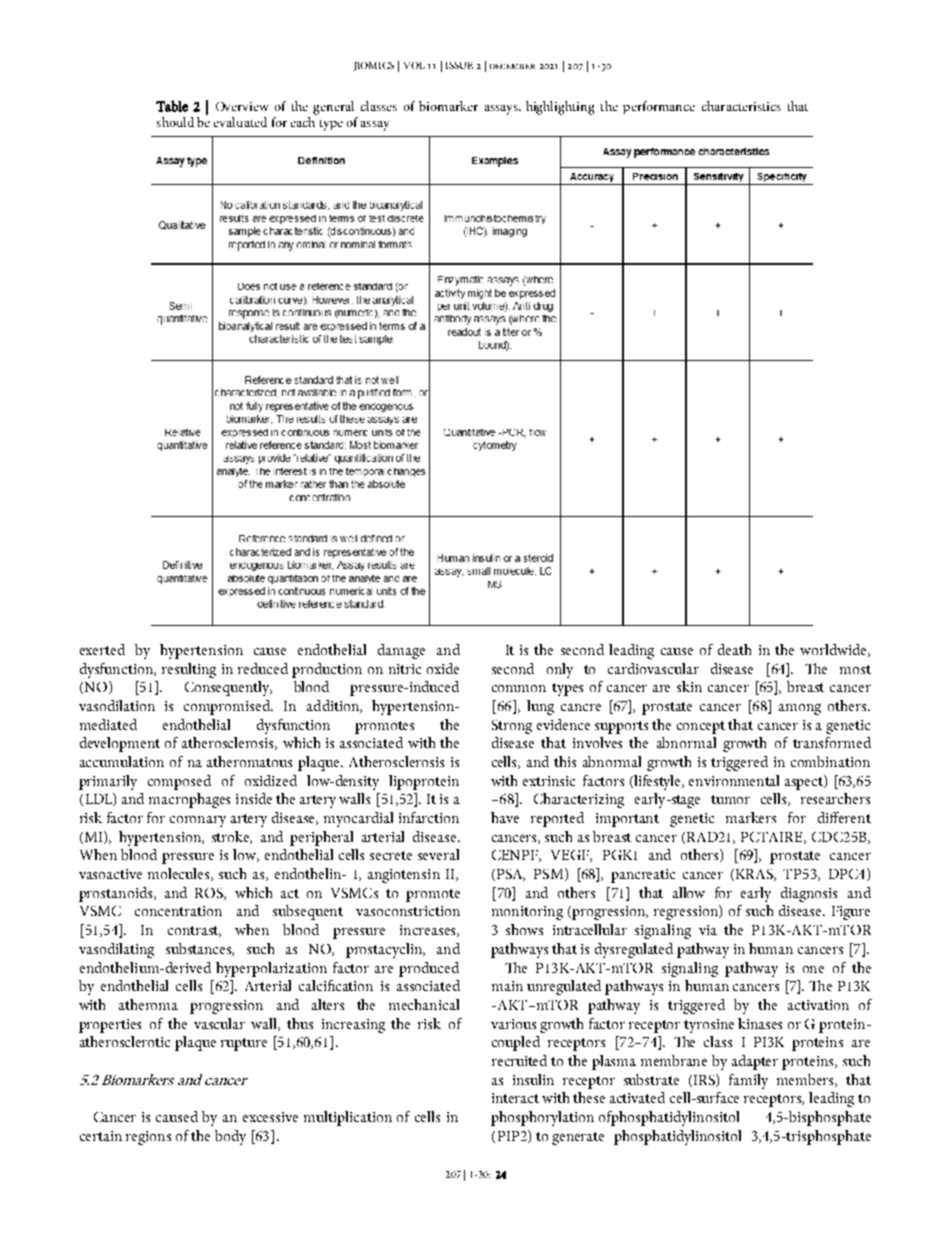 The image size is (952, 1233). Describe the element at coordinates (459, 65) in the screenshot. I see `ISSUE` at that location.
